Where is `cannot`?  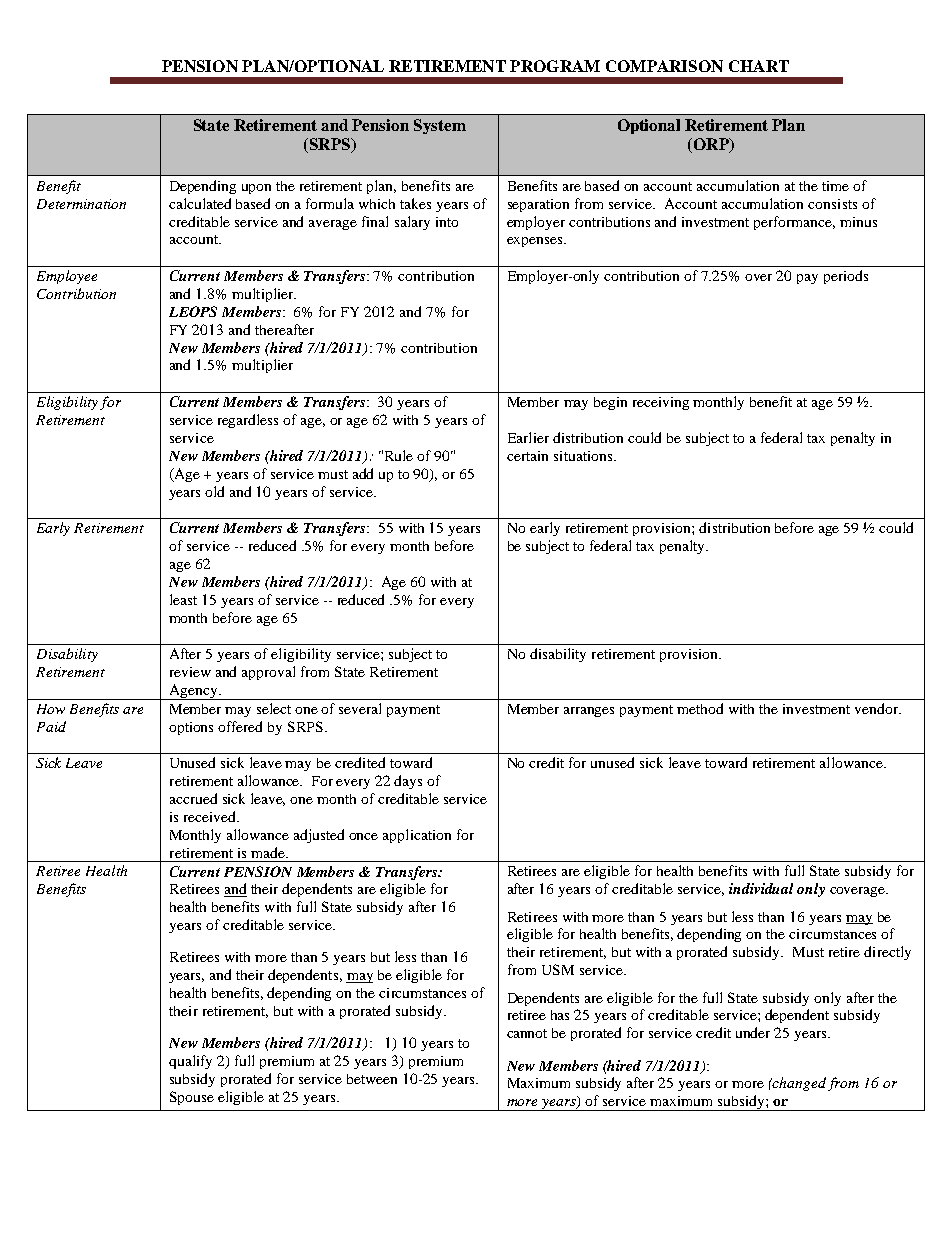
cannot is located at coordinates (527, 1033).
